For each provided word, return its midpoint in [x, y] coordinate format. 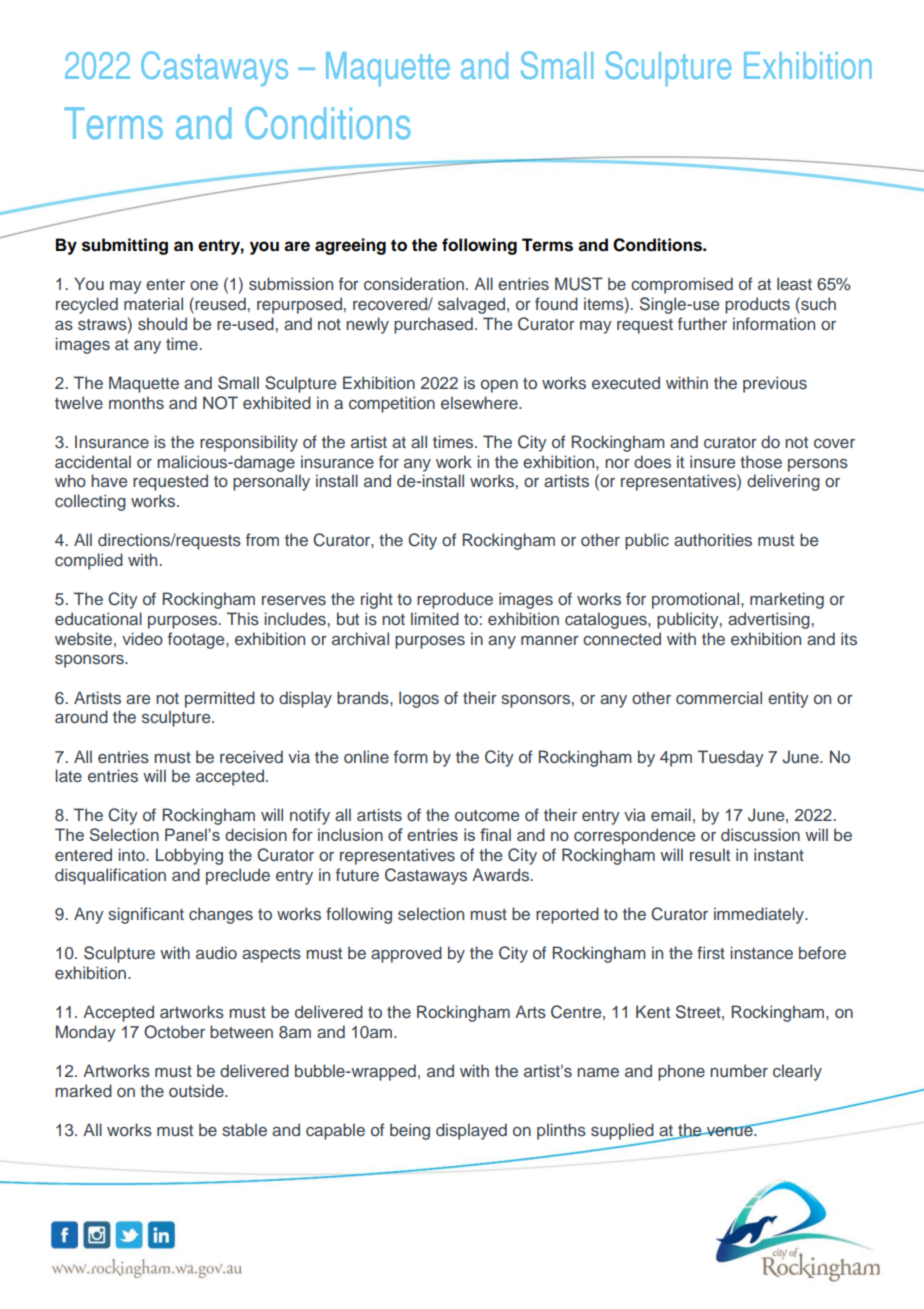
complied [89, 561]
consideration [414, 284]
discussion [760, 835]
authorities [713, 540]
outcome [487, 815]
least [794, 283]
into [132, 854]
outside [197, 1090]
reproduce [455, 600]
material [153, 303]
